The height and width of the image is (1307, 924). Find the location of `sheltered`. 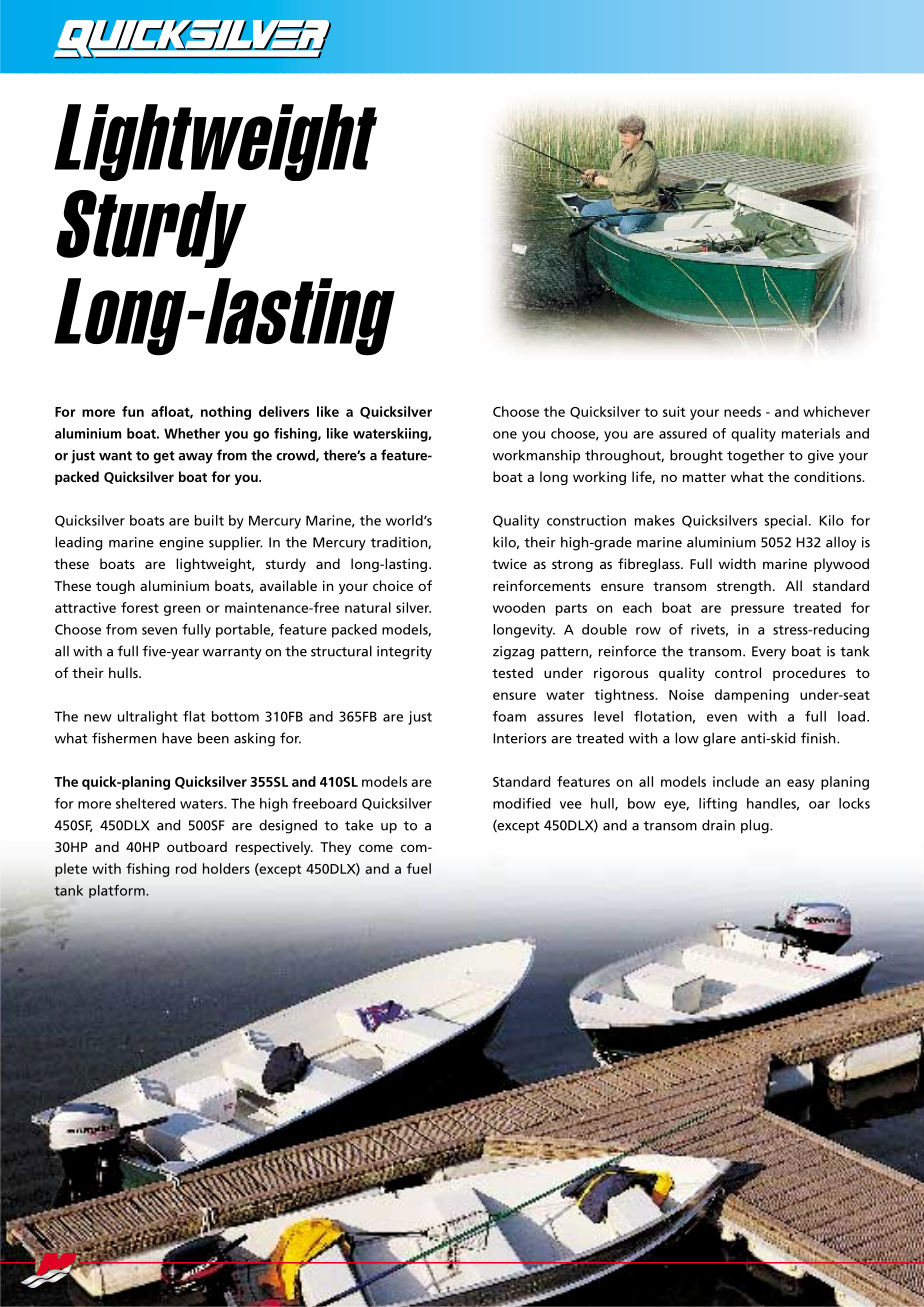

sheltered is located at coordinates (145, 803).
